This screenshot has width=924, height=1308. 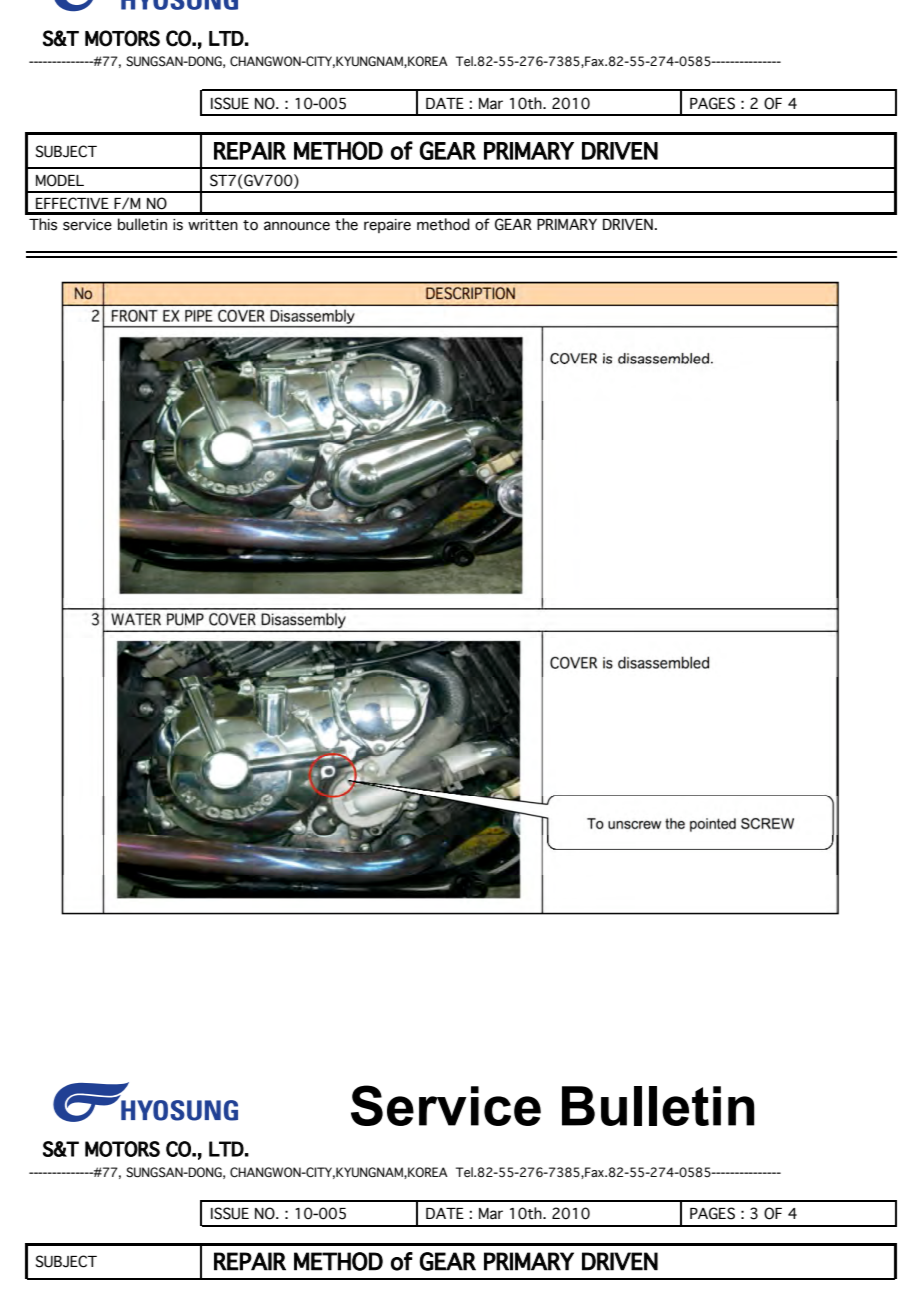 What do you see at coordinates (72, 203) in the screenshot?
I see `EFFECTIVE` at bounding box center [72, 203].
